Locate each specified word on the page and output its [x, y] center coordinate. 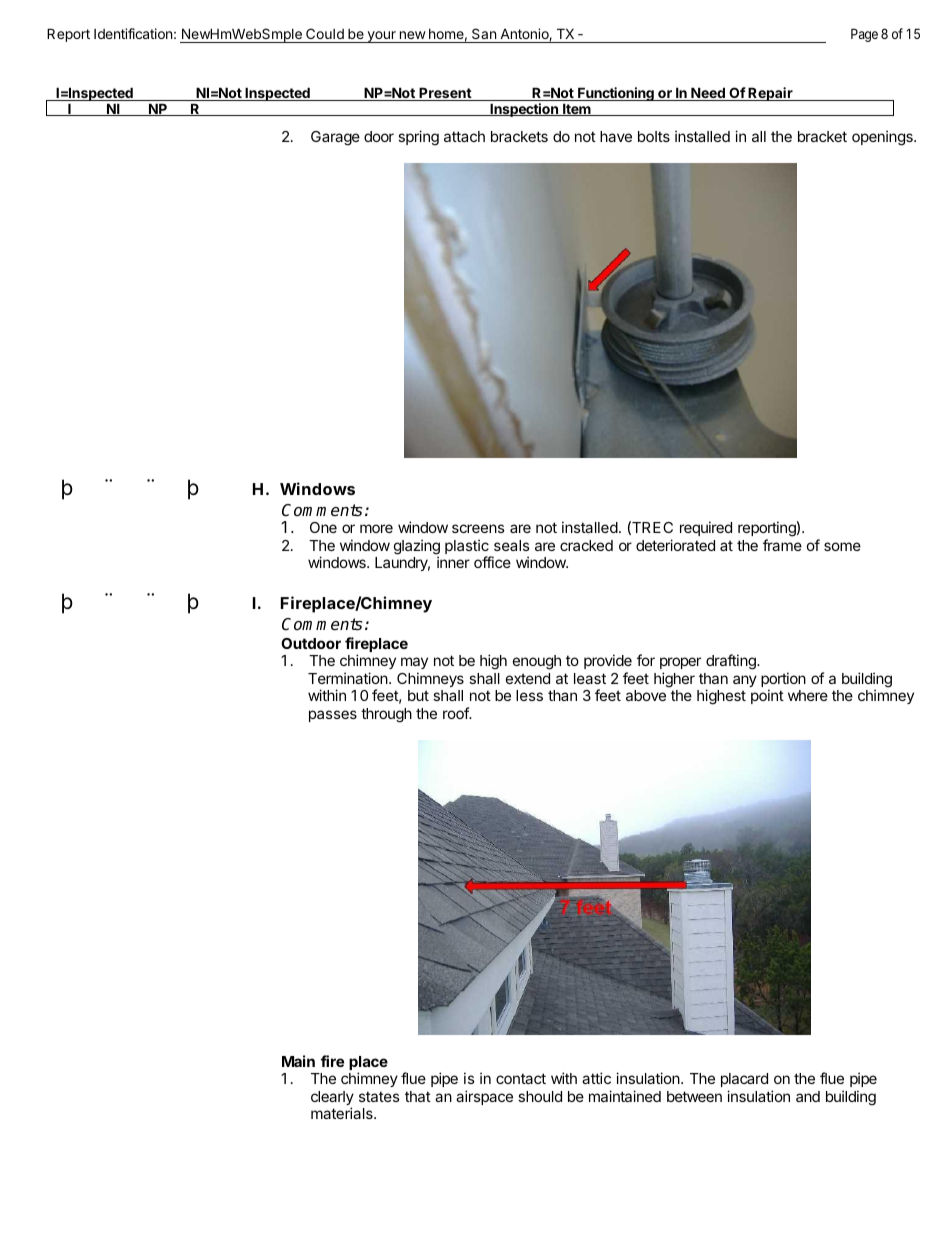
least [590, 678]
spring [418, 138]
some [842, 546]
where [808, 695]
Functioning [616, 94]
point [767, 696]
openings [883, 138]
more [376, 528]
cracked [586, 545]
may [414, 663]
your [381, 37]
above [646, 695]
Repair [770, 94]
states [379, 1096]
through [386, 715]
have [616, 136]
